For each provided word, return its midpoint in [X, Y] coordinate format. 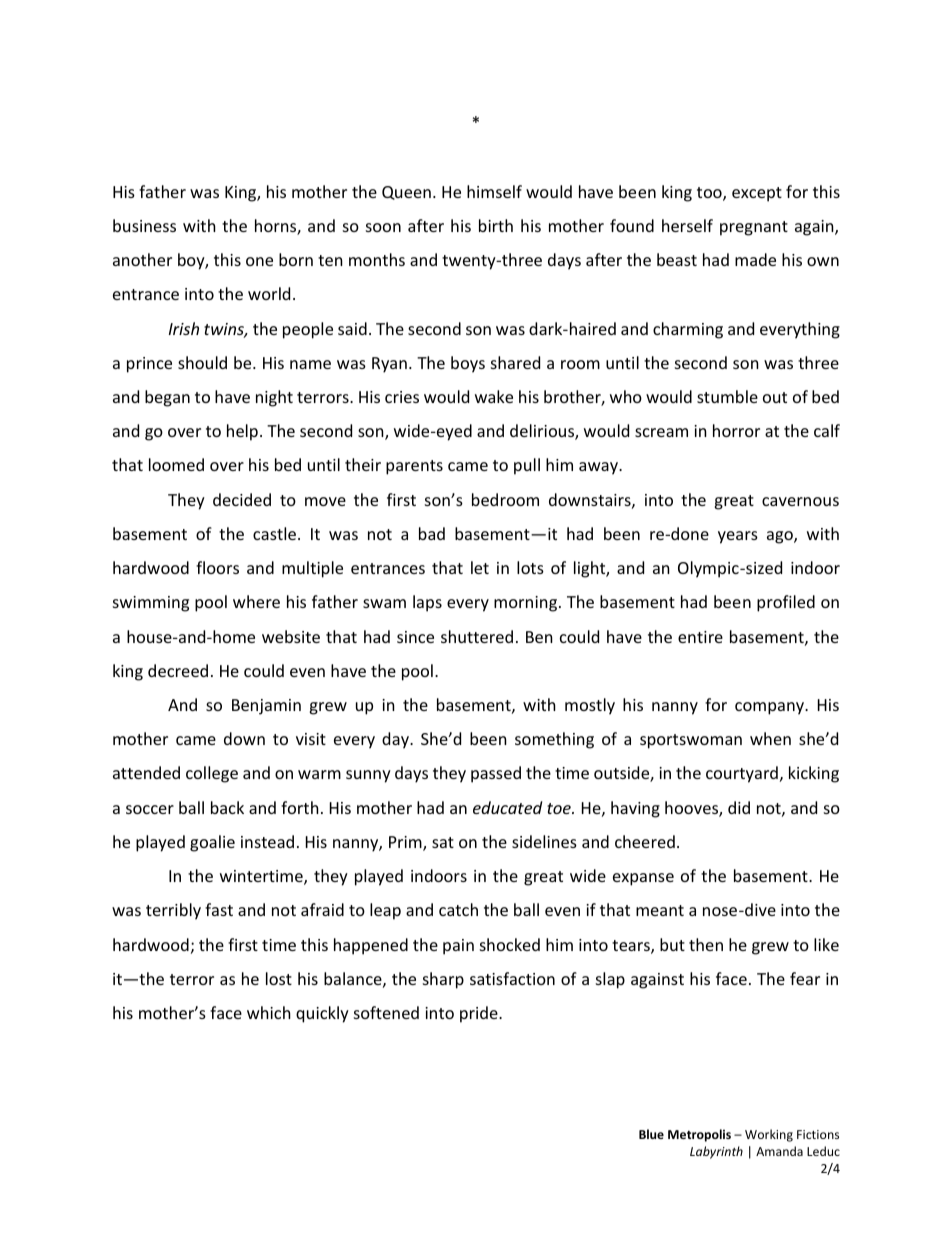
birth [496, 225]
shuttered [477, 636]
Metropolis [699, 1135]
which [269, 1012]
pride [480, 1014]
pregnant [754, 228]
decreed [178, 670]
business [144, 225]
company [770, 708]
